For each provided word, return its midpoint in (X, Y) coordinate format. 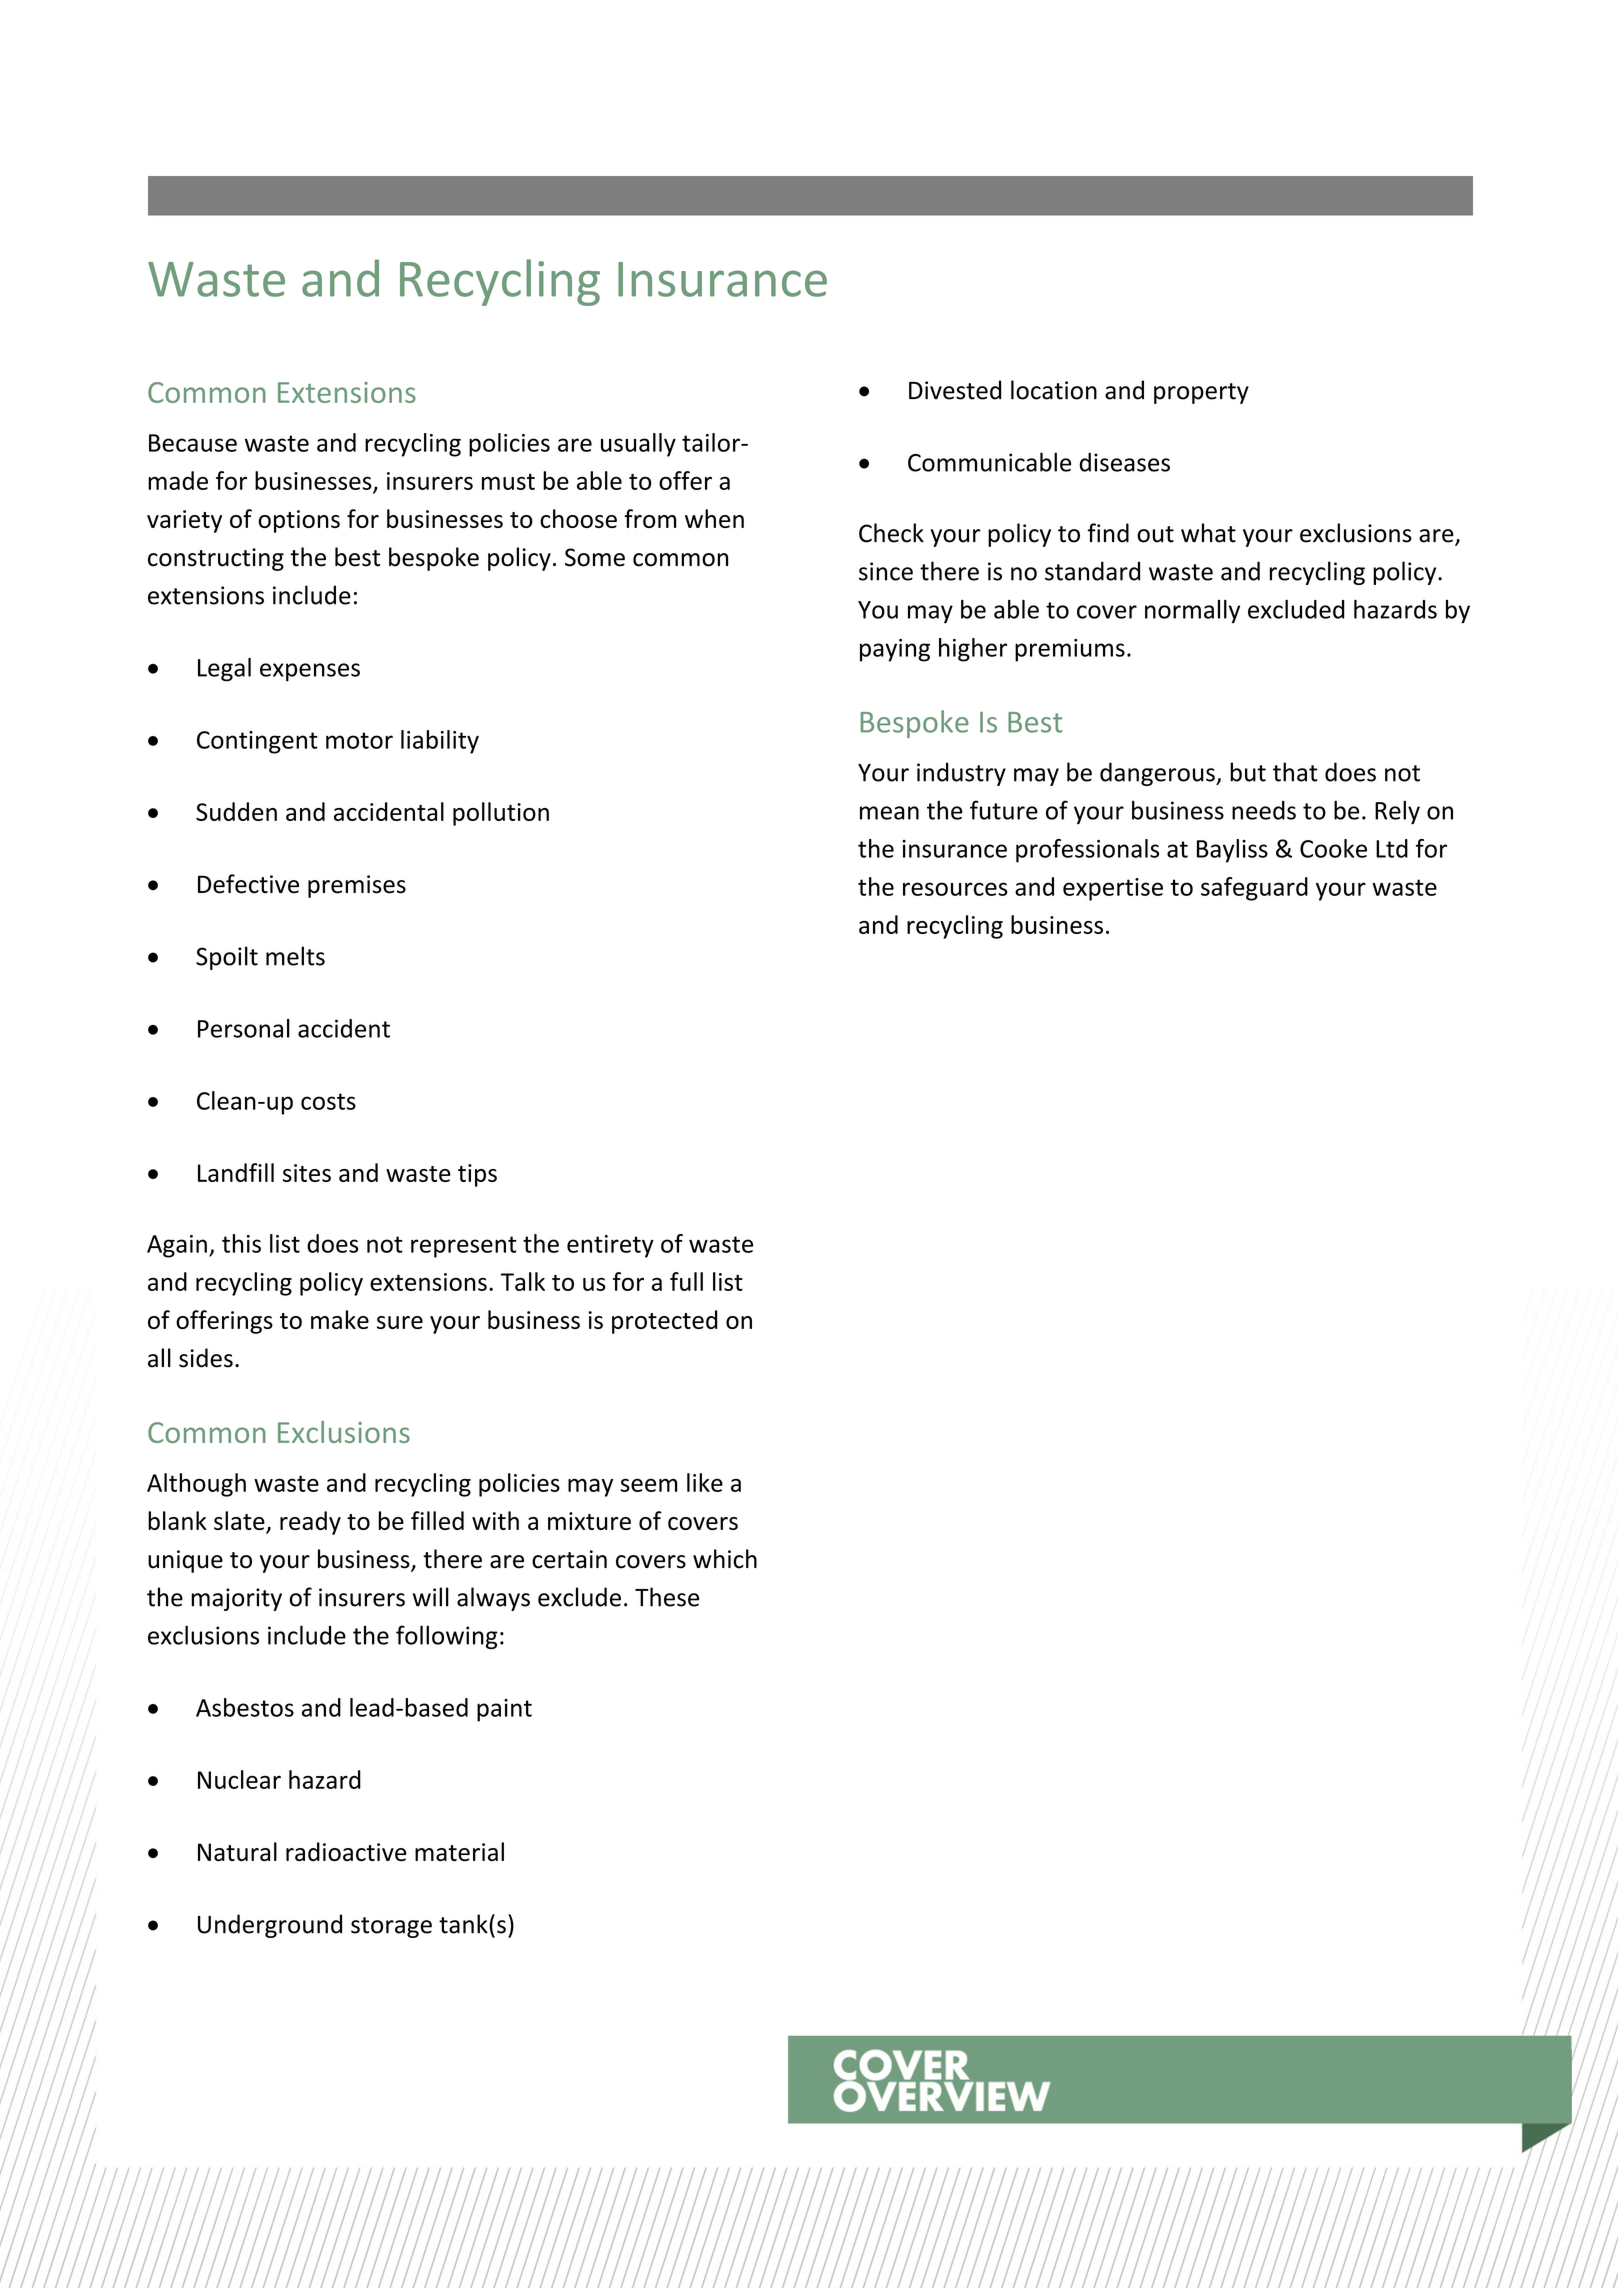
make (340, 1319)
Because (193, 443)
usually (638, 445)
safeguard (1254, 889)
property (1201, 393)
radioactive (346, 1851)
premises (357, 886)
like (705, 1482)
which (725, 1559)
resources (955, 889)
